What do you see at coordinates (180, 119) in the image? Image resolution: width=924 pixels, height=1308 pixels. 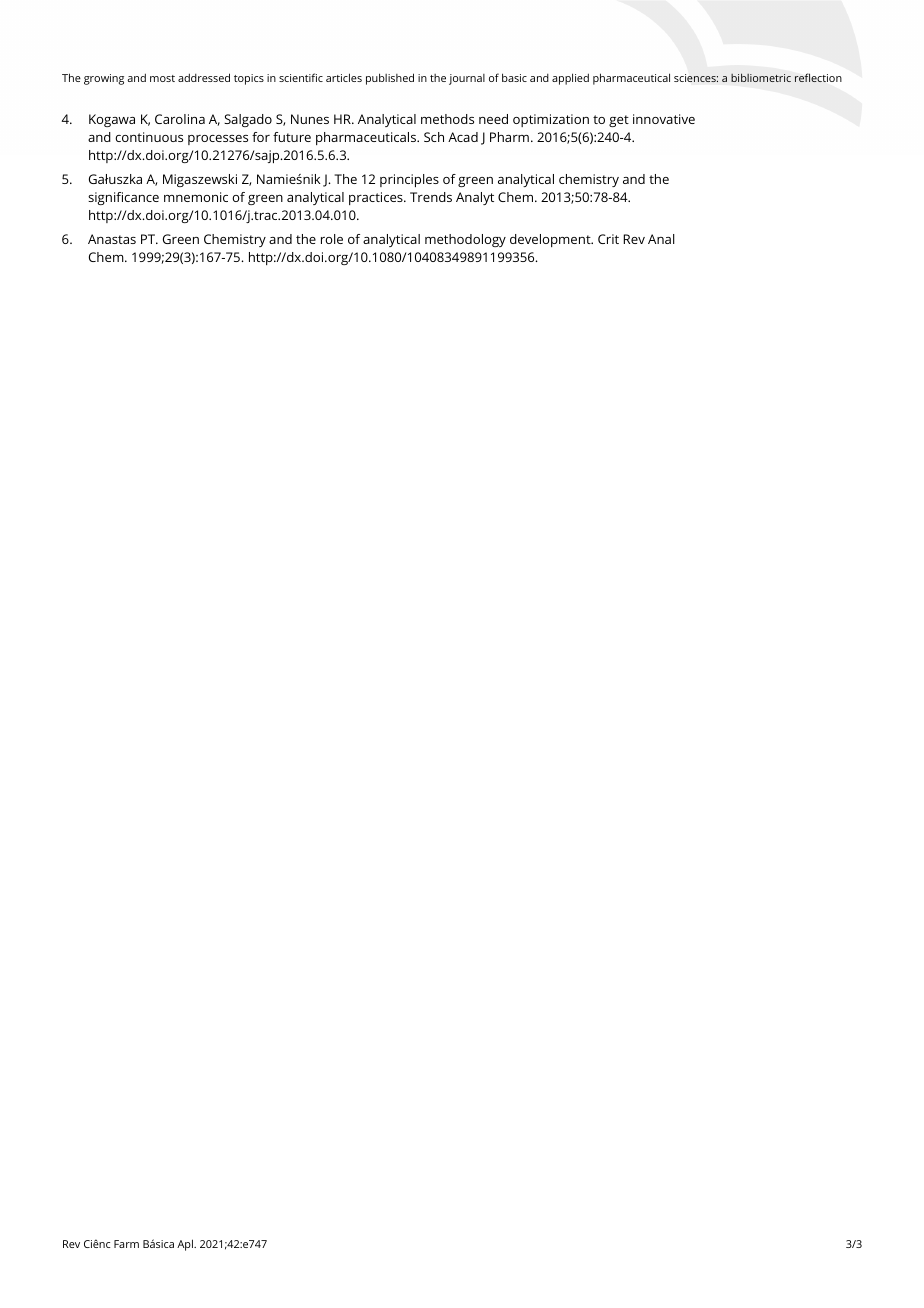 I see `Carolina` at bounding box center [180, 119].
